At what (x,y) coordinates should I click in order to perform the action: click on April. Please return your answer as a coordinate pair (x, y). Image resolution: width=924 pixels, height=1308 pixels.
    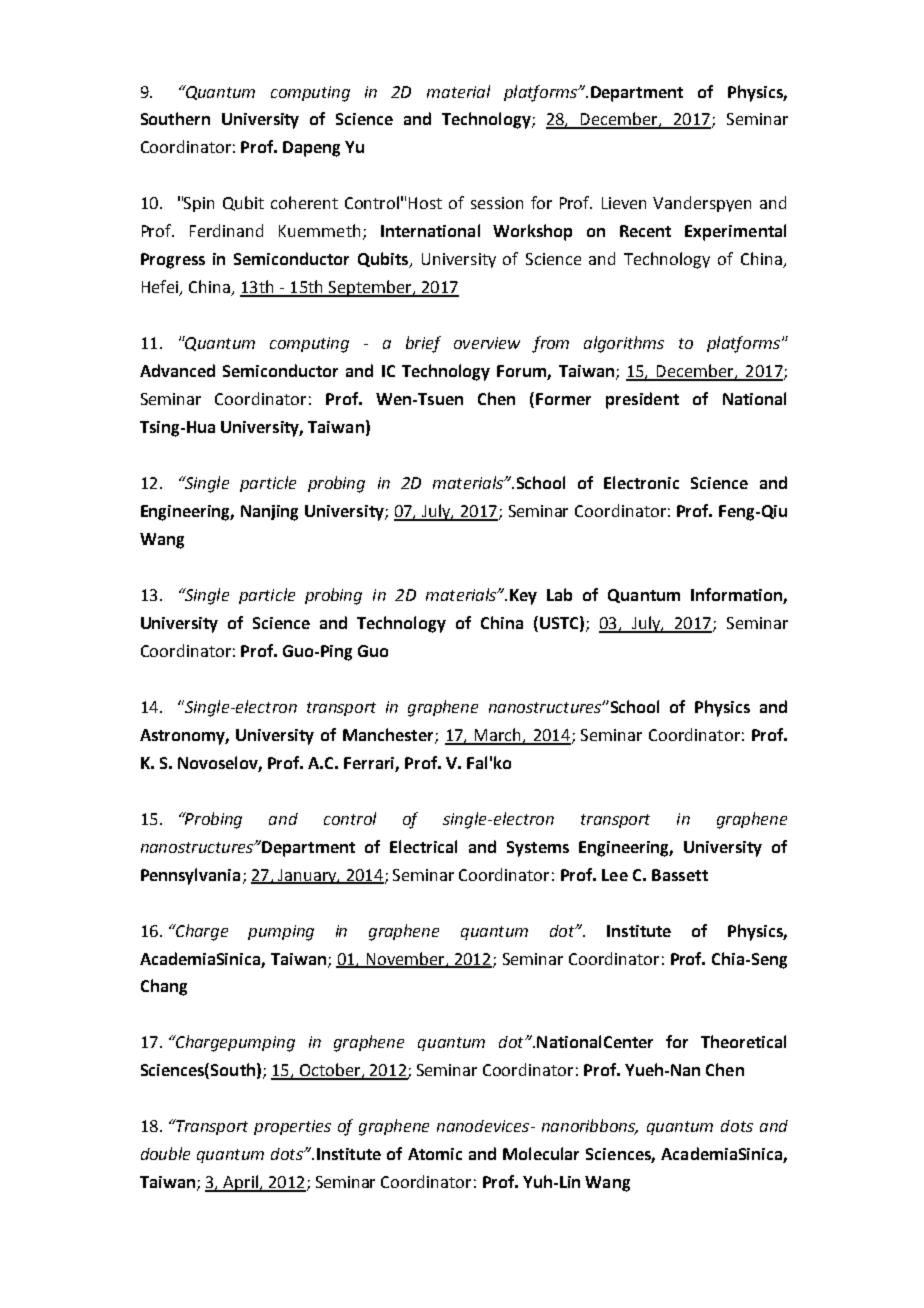
    Looking at the image, I should click on (240, 1183).
